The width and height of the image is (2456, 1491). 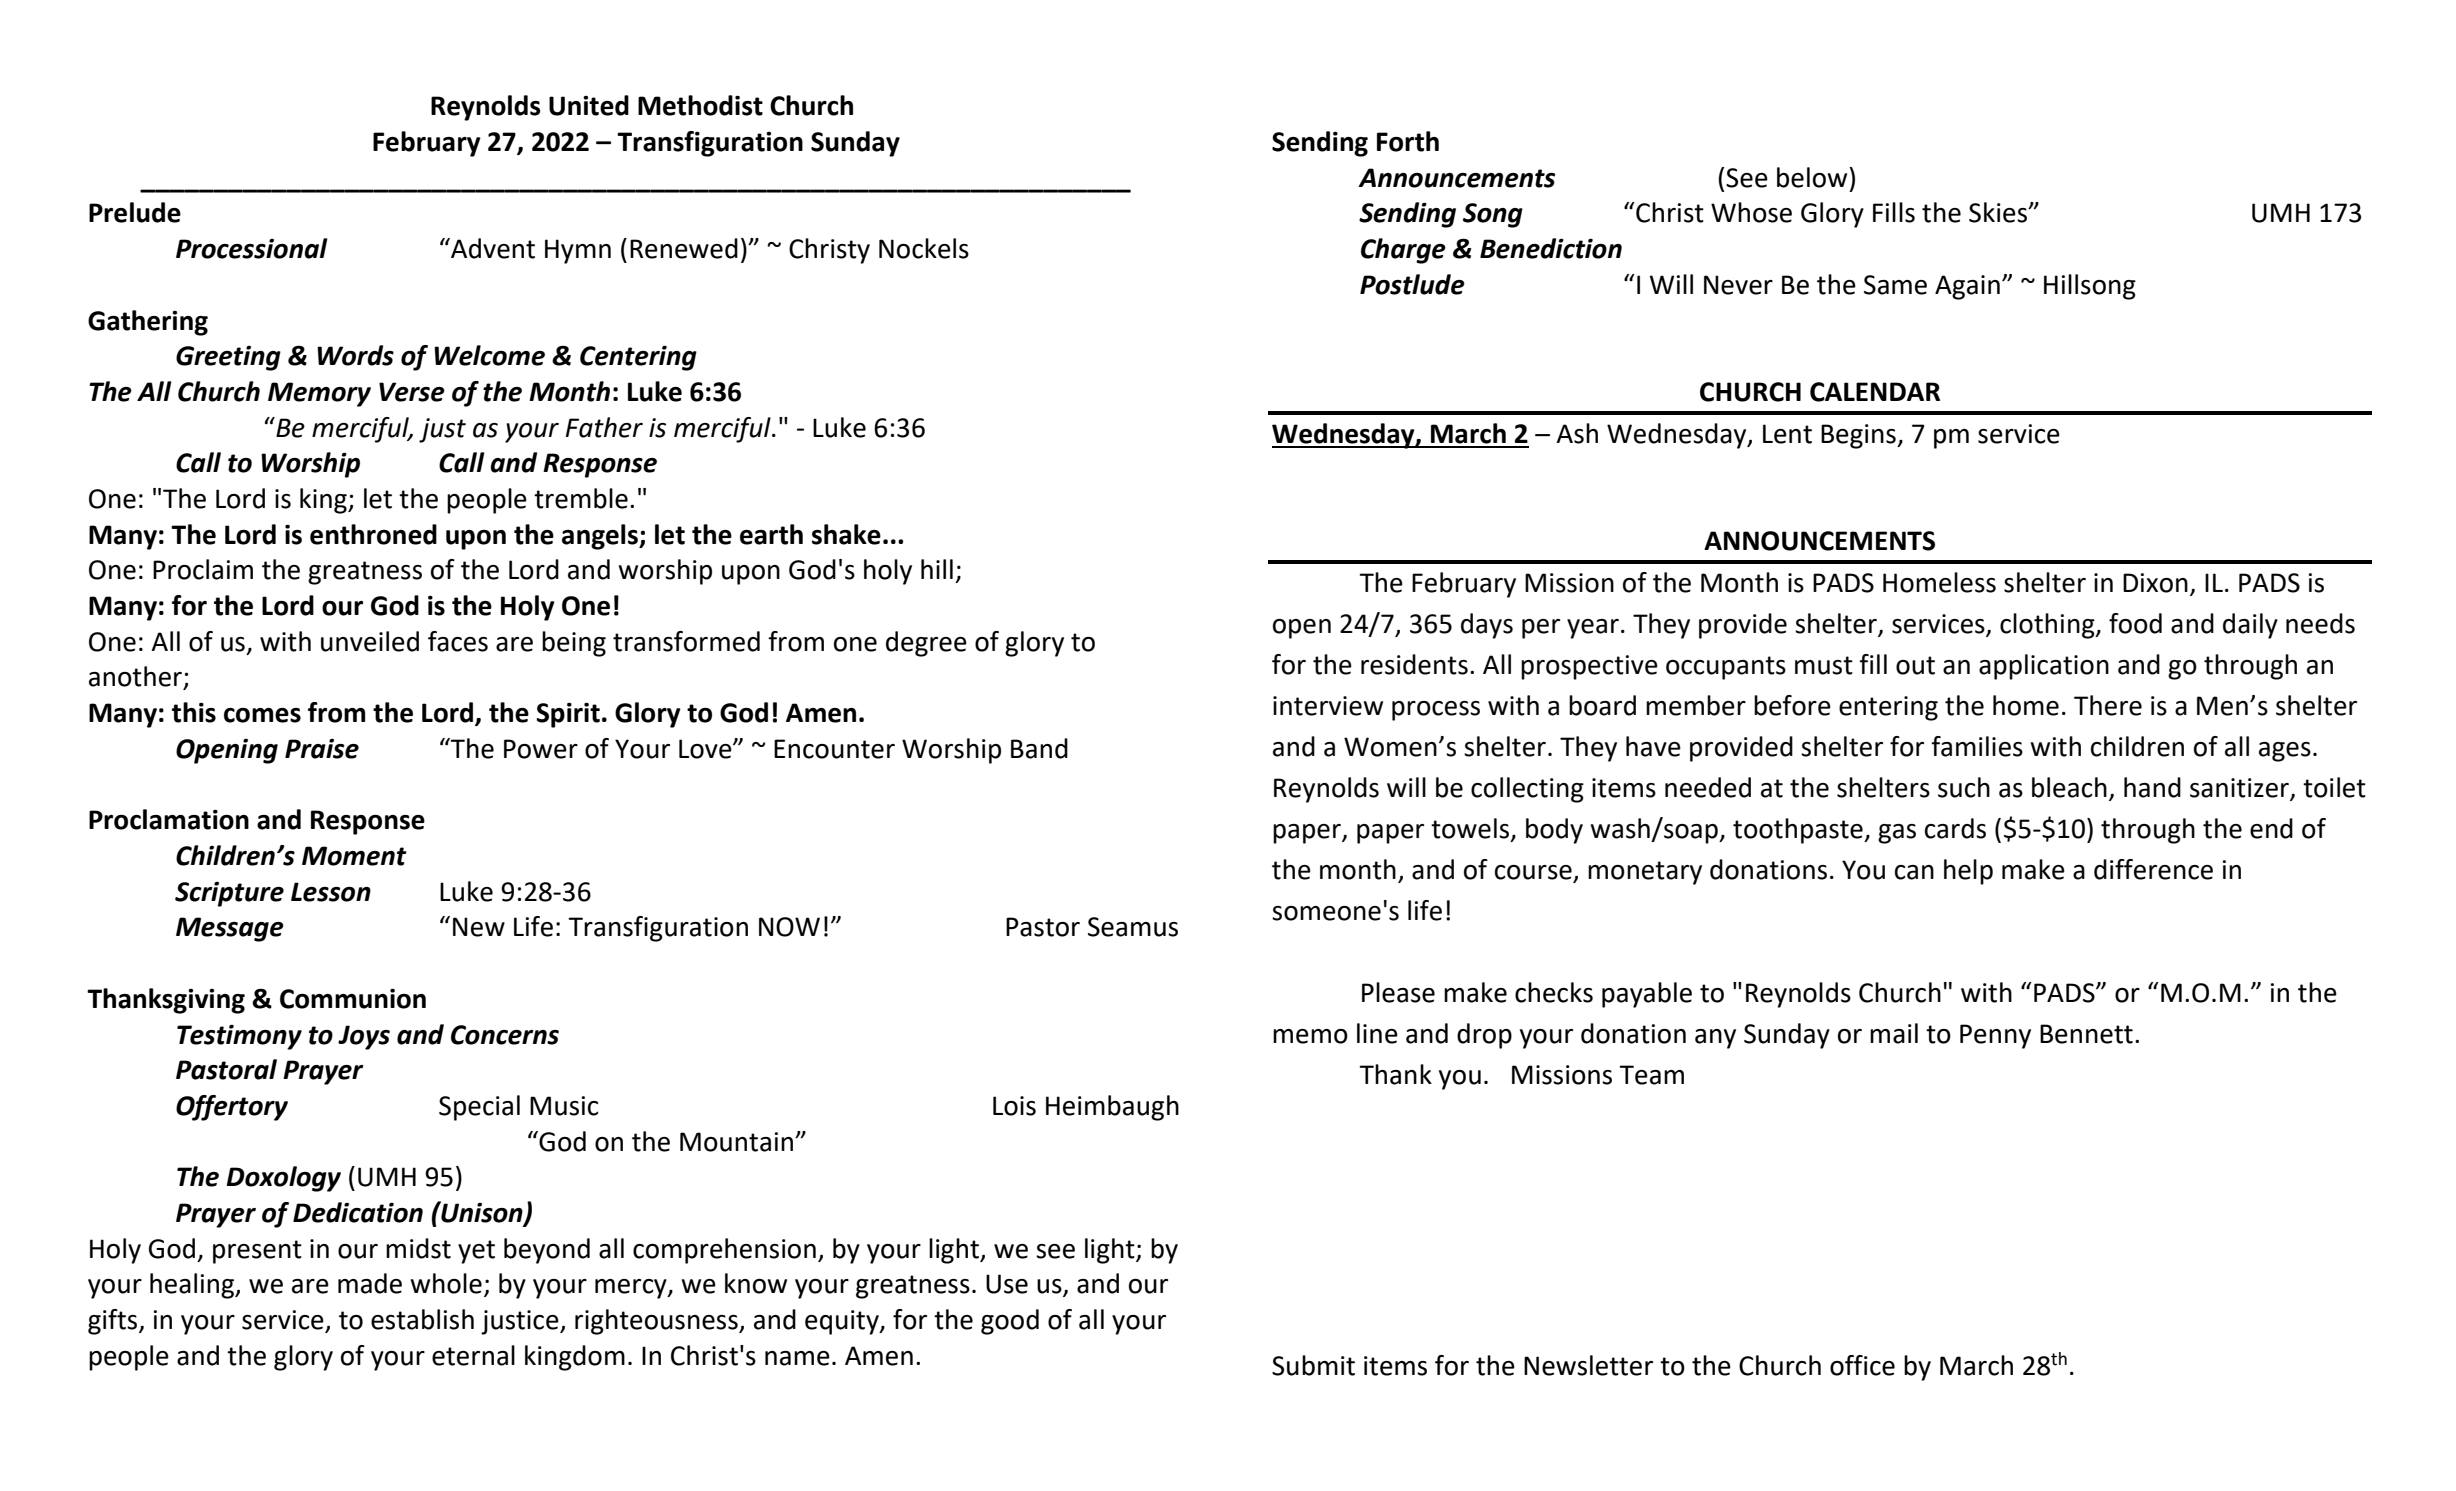 I want to click on Verse, so click(x=412, y=392).
